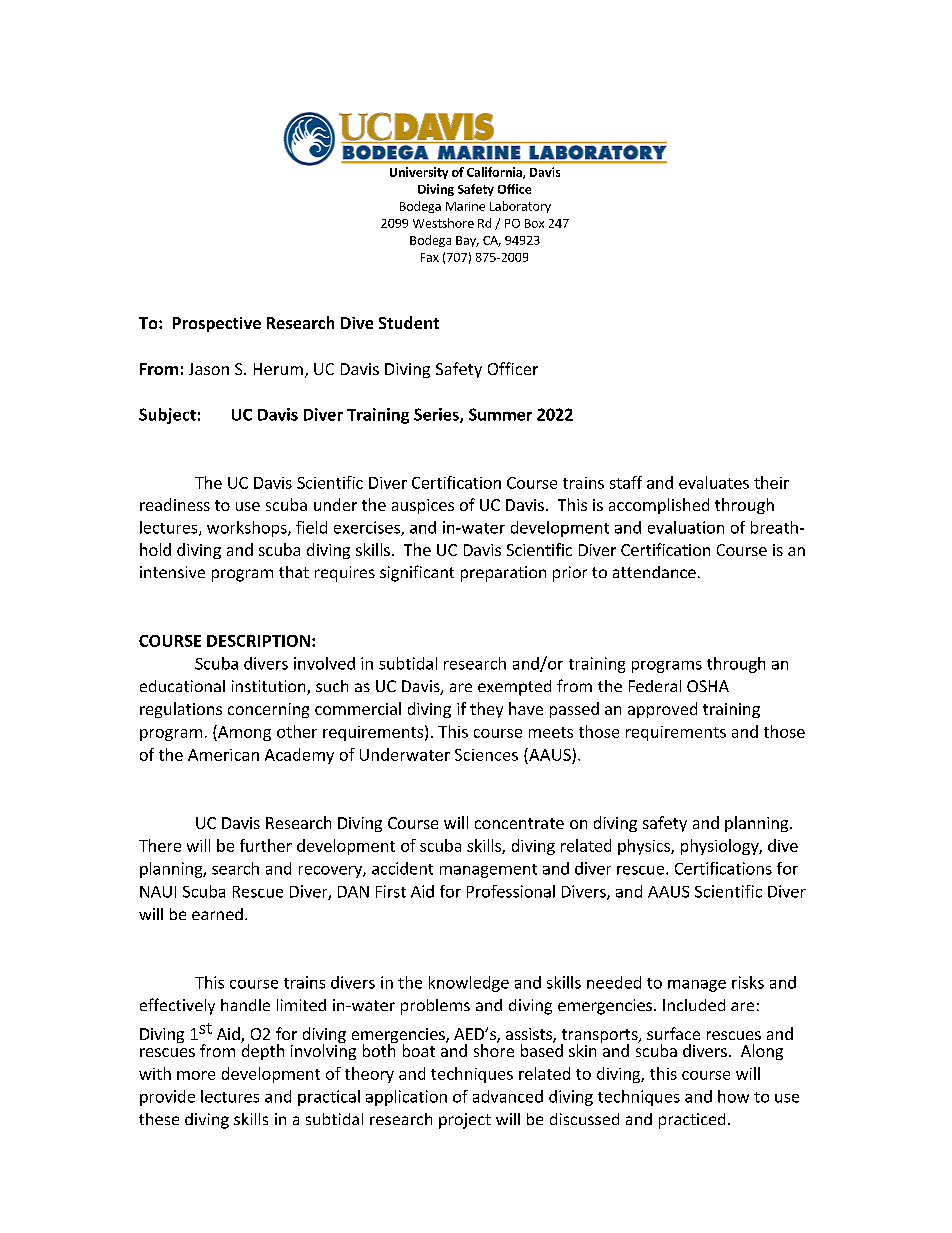  What do you see at coordinates (167, 416) in the screenshot?
I see `Subject` at bounding box center [167, 416].
